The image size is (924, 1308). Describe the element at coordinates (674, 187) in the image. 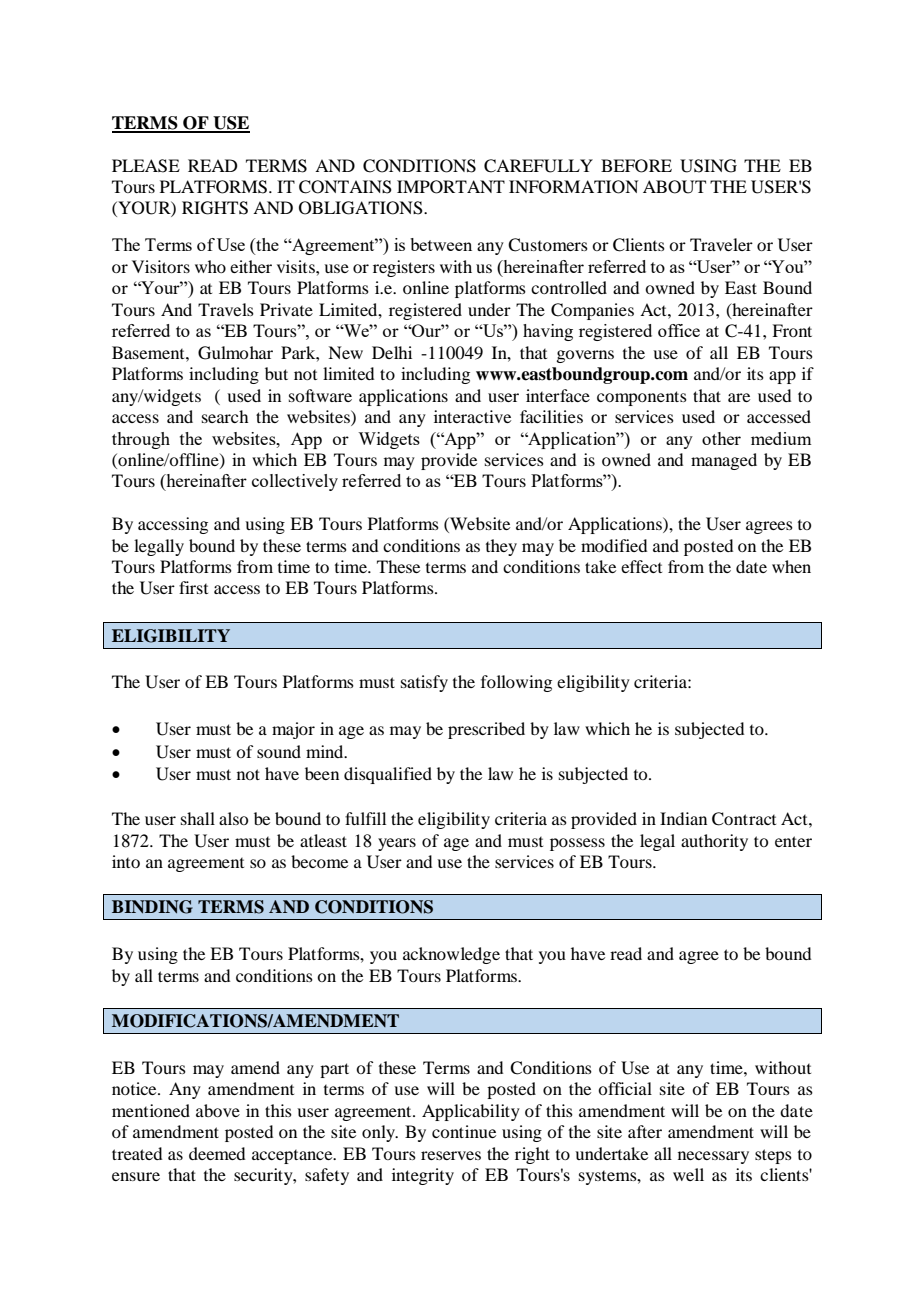

I see `ABOUT` at that location.
